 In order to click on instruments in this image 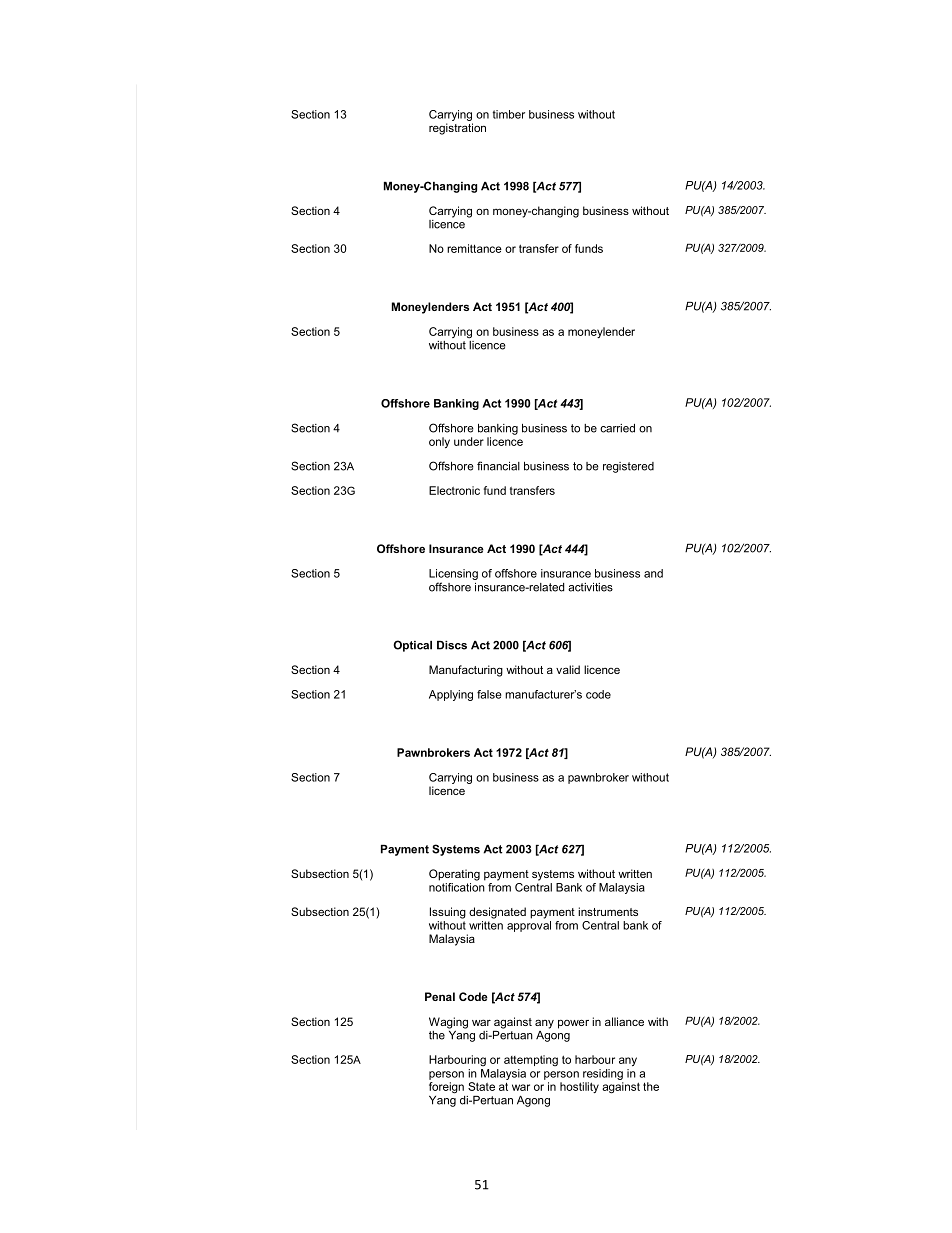, I will do `click(608, 911)`.
